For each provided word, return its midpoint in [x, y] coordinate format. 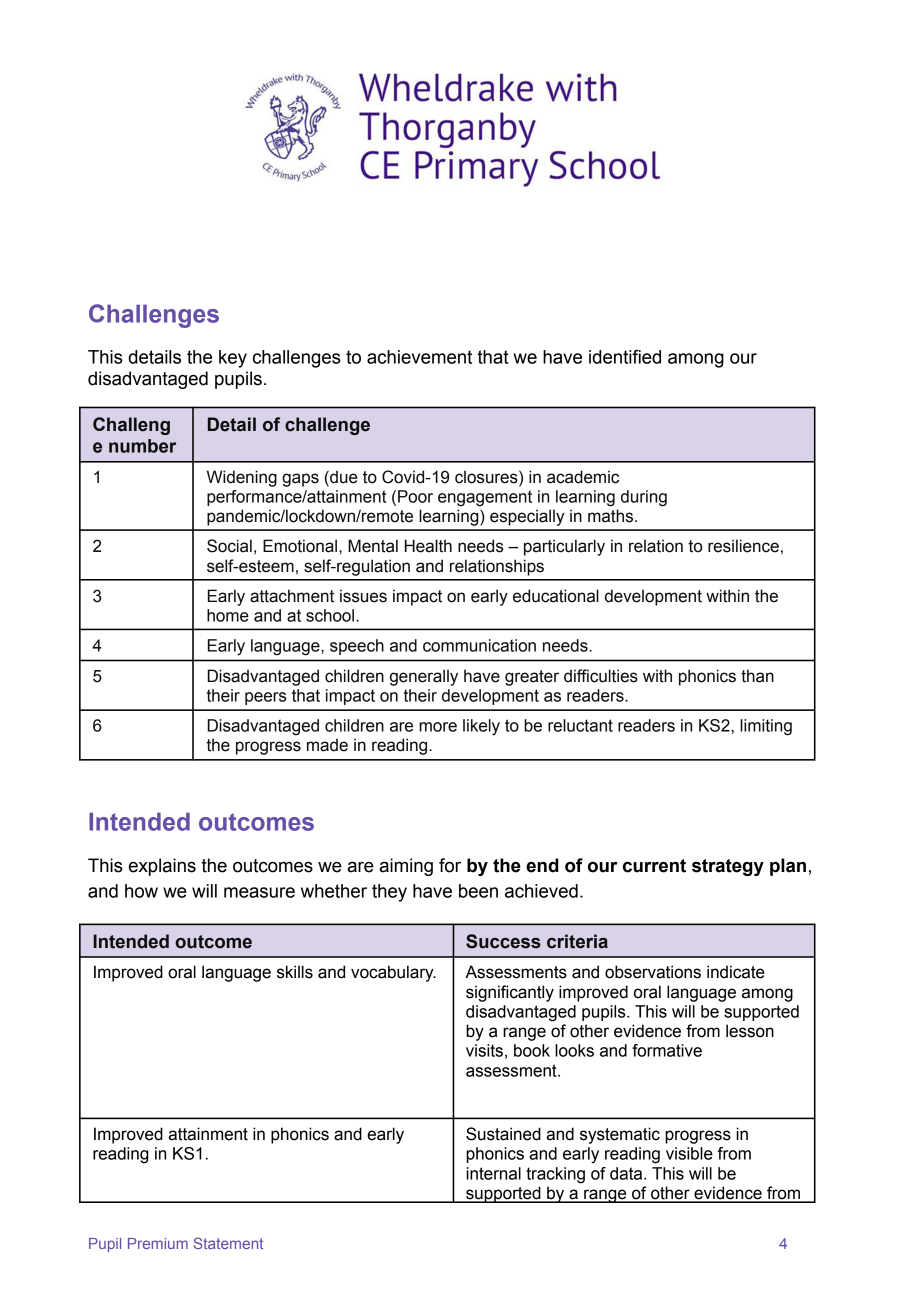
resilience [743, 546]
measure [259, 892]
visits [484, 1050]
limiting [766, 727]
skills [295, 972]
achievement [419, 357]
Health [428, 546]
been [478, 891]
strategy [728, 867]
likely [481, 727]
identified [625, 357]
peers [265, 698]
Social [229, 546]
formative [667, 1050]
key [233, 359]
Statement [228, 1243]
